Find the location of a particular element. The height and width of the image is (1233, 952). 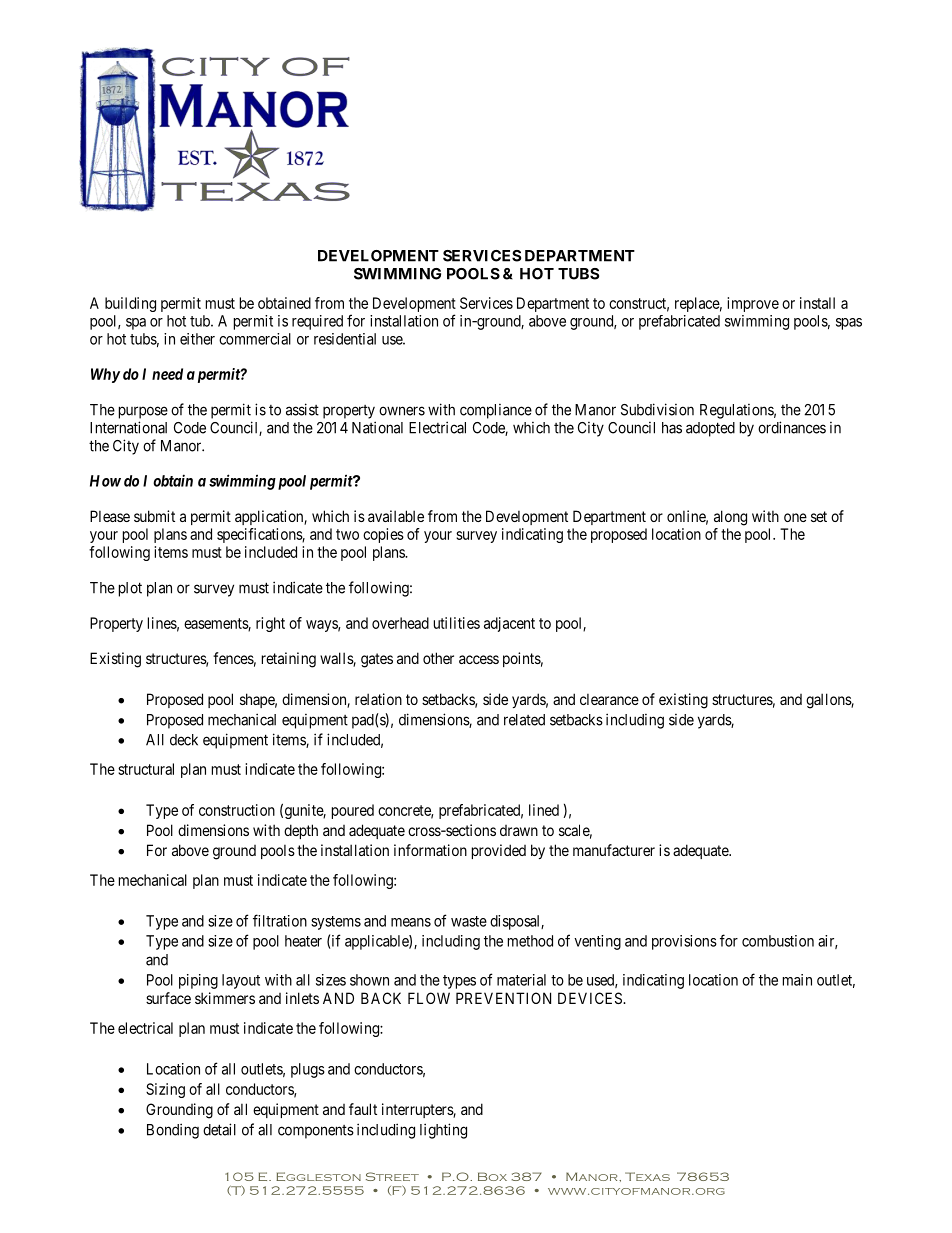

either is located at coordinates (197, 339).
